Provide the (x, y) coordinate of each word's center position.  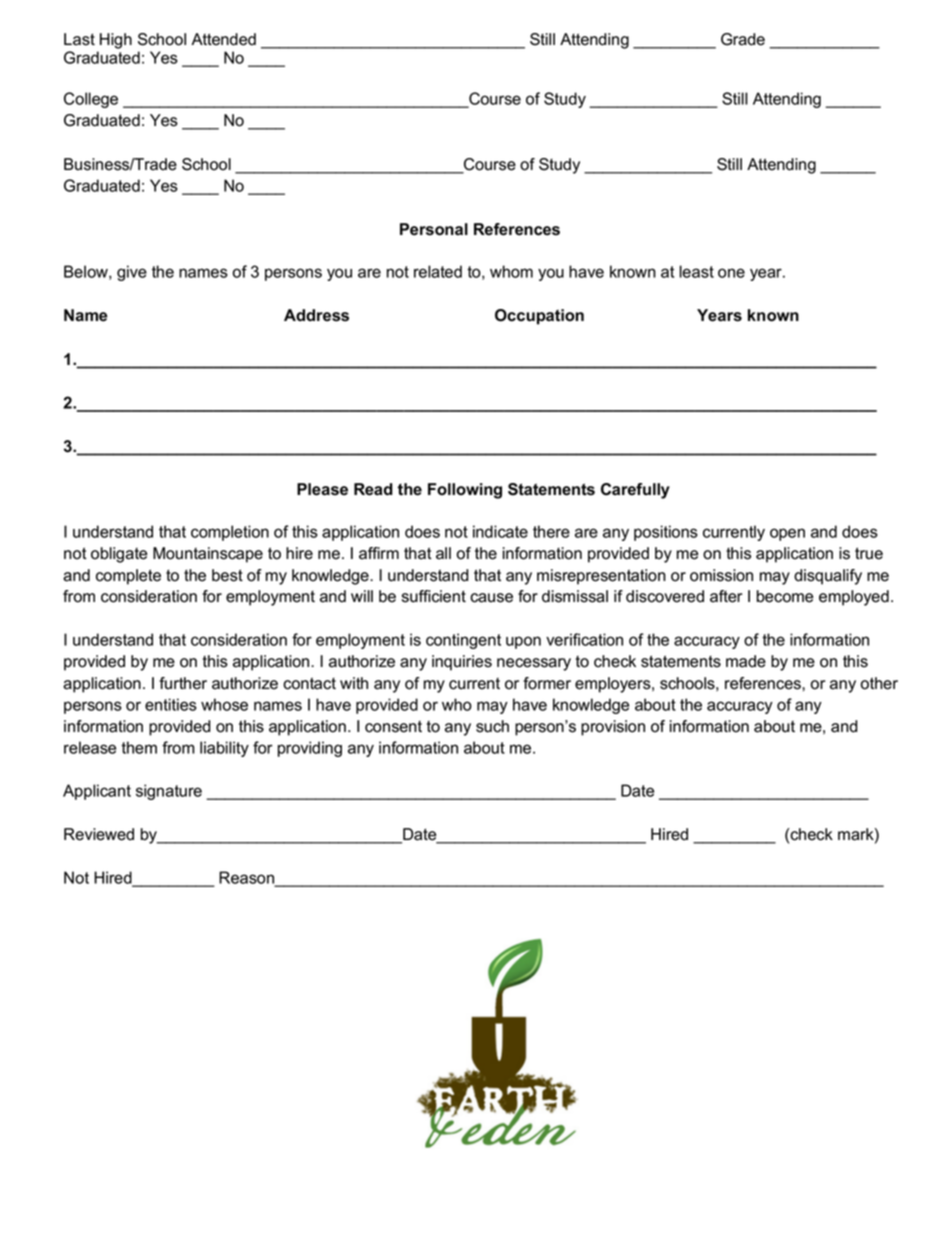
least (696, 271)
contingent (463, 641)
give (132, 273)
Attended (223, 39)
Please (322, 489)
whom (511, 271)
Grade (743, 39)
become (785, 596)
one (731, 273)
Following (465, 491)
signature (169, 792)
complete (128, 577)
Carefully (635, 491)
